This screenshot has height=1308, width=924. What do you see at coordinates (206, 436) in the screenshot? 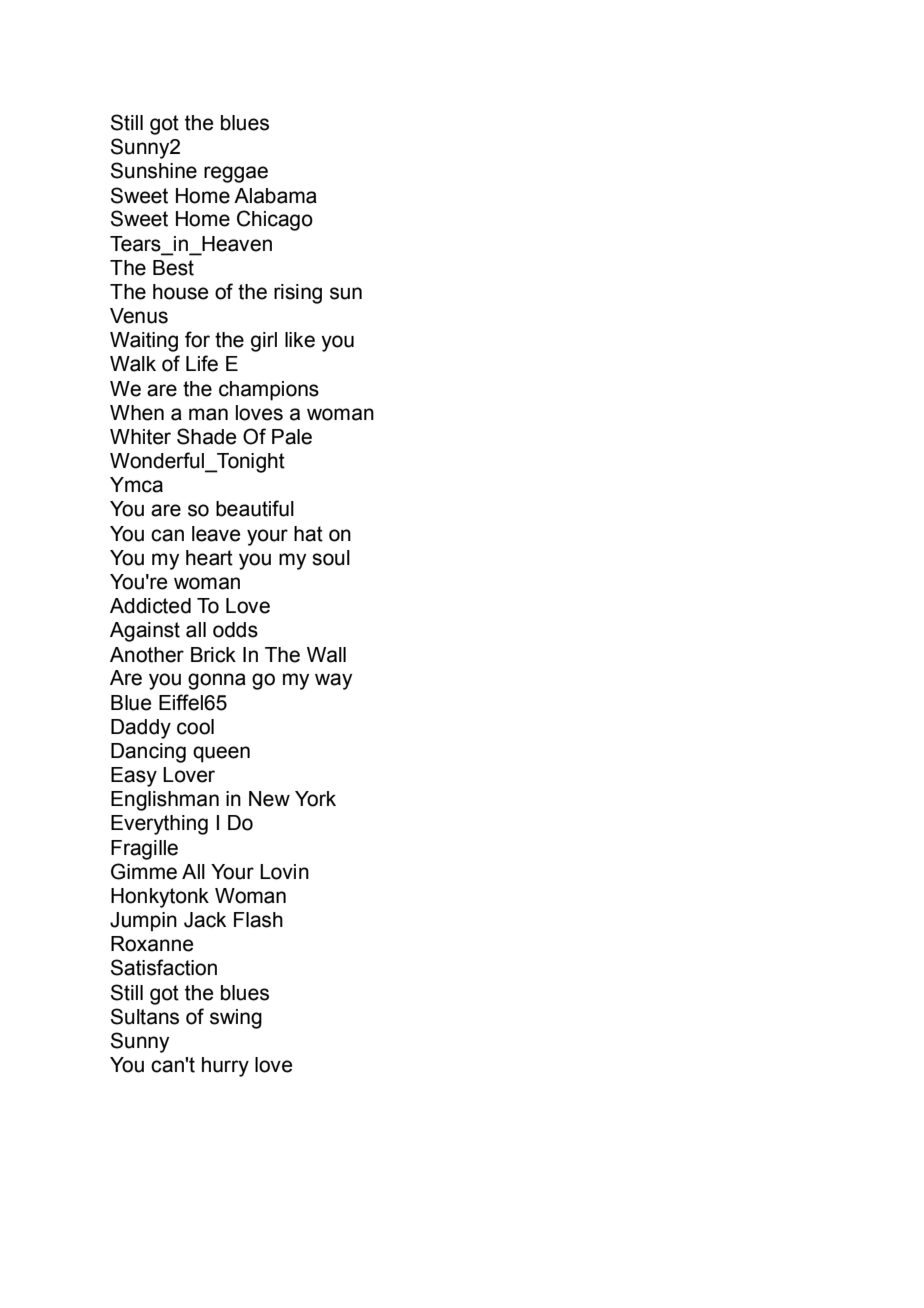
I see `Shade` at bounding box center [206, 436].
